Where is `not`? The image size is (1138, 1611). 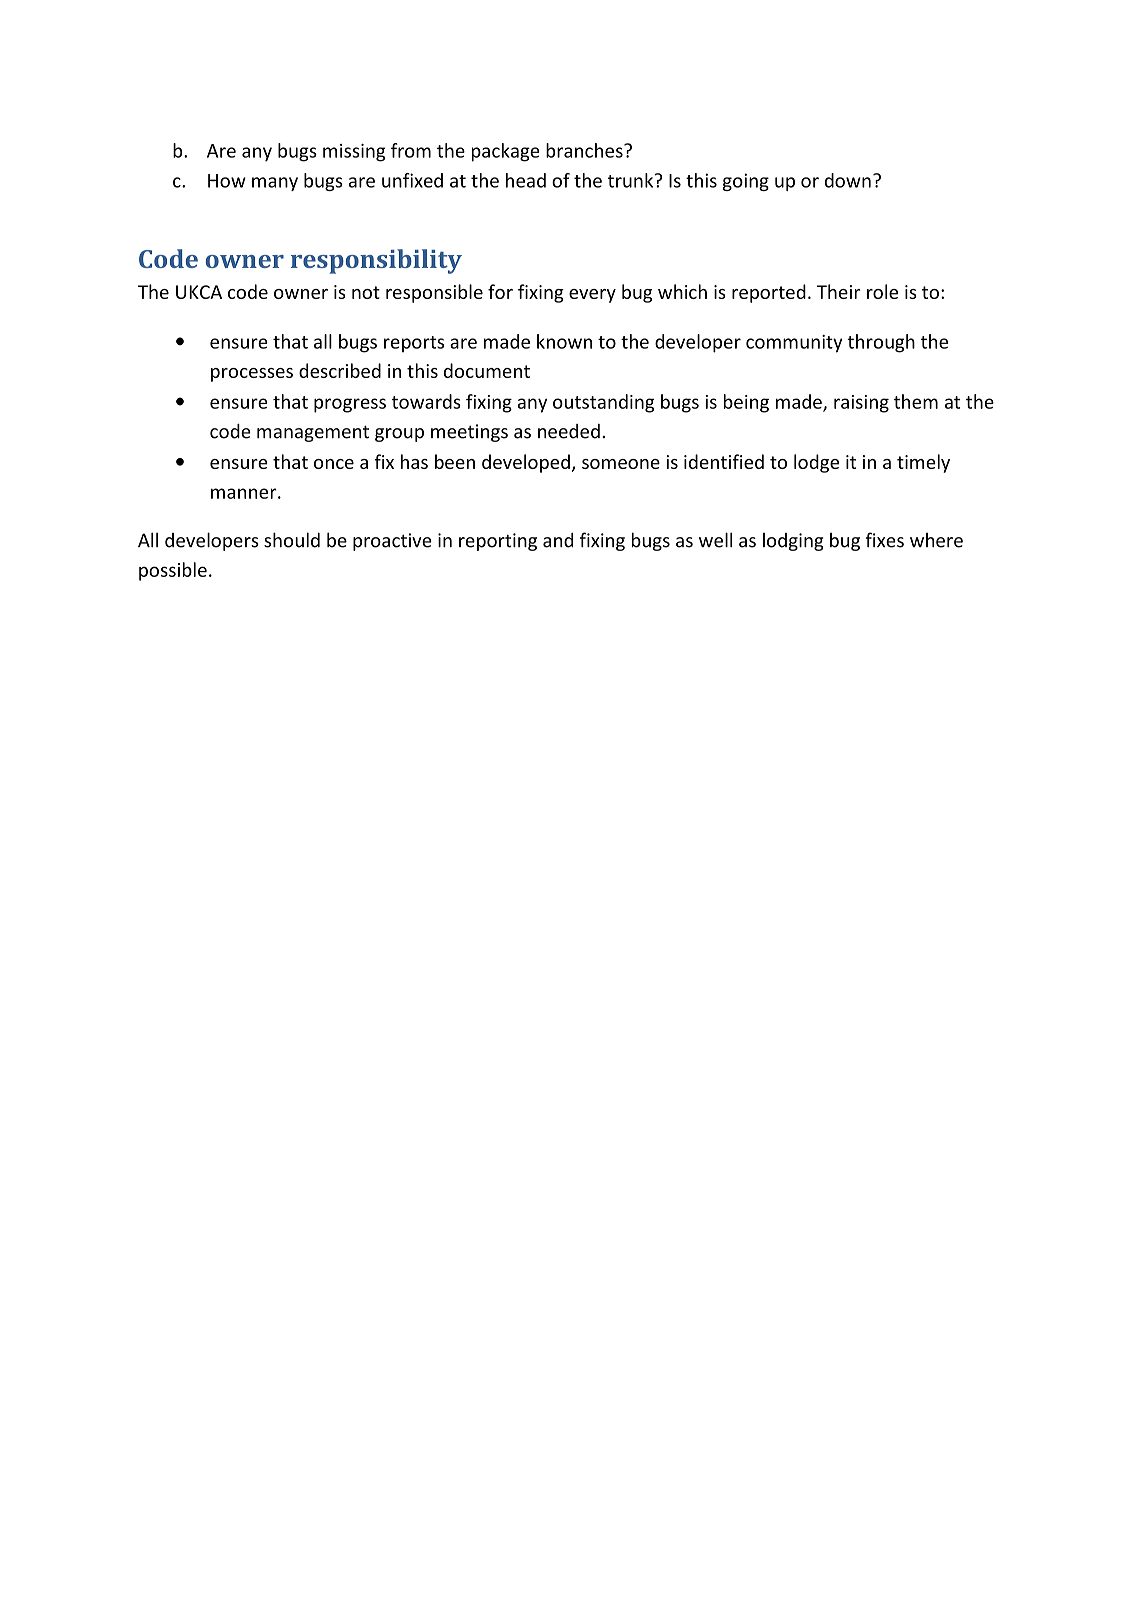 not is located at coordinates (366, 292).
